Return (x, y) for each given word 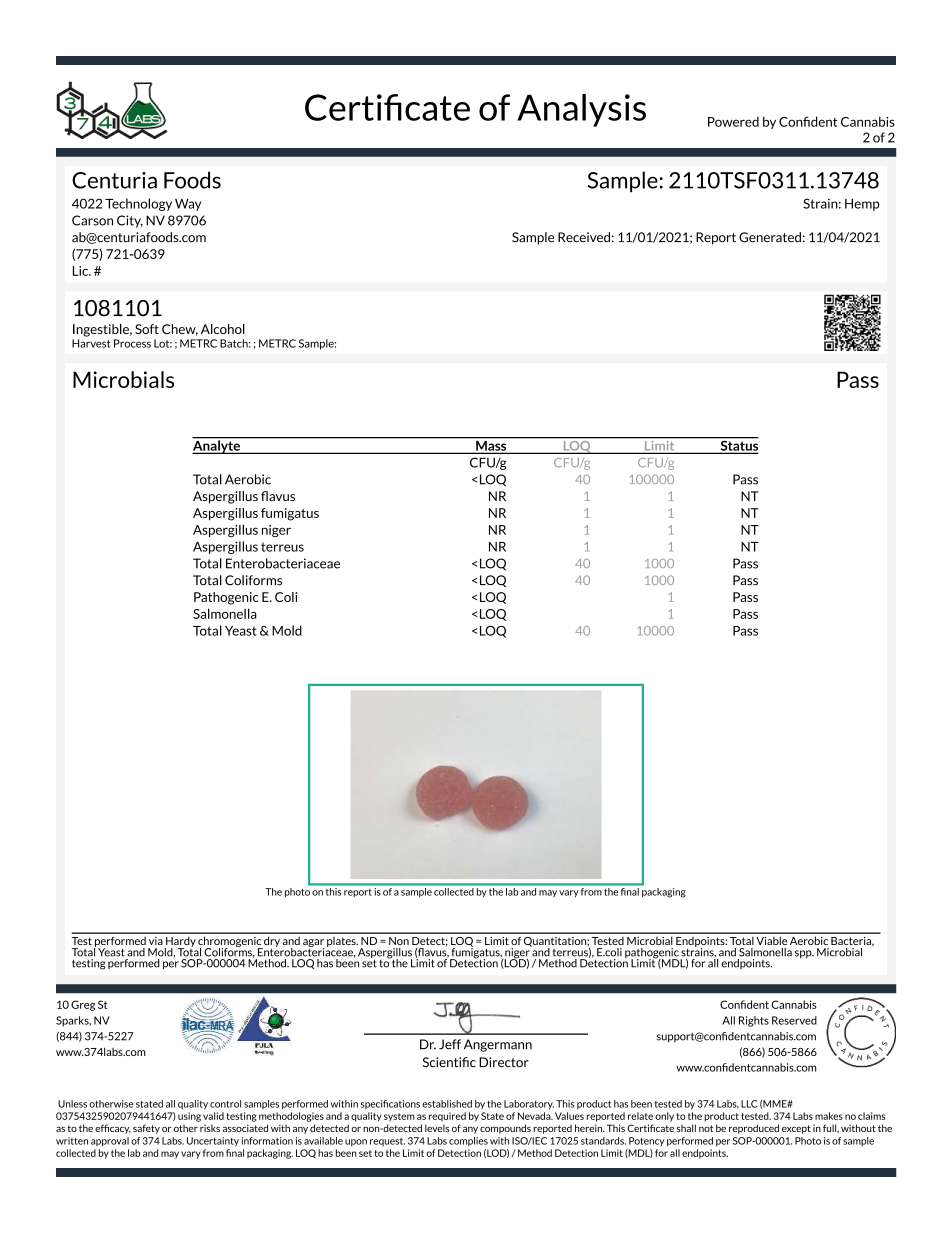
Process (132, 343)
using (189, 1117)
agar (314, 944)
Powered (733, 122)
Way (188, 205)
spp (804, 954)
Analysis (581, 110)
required (447, 1117)
